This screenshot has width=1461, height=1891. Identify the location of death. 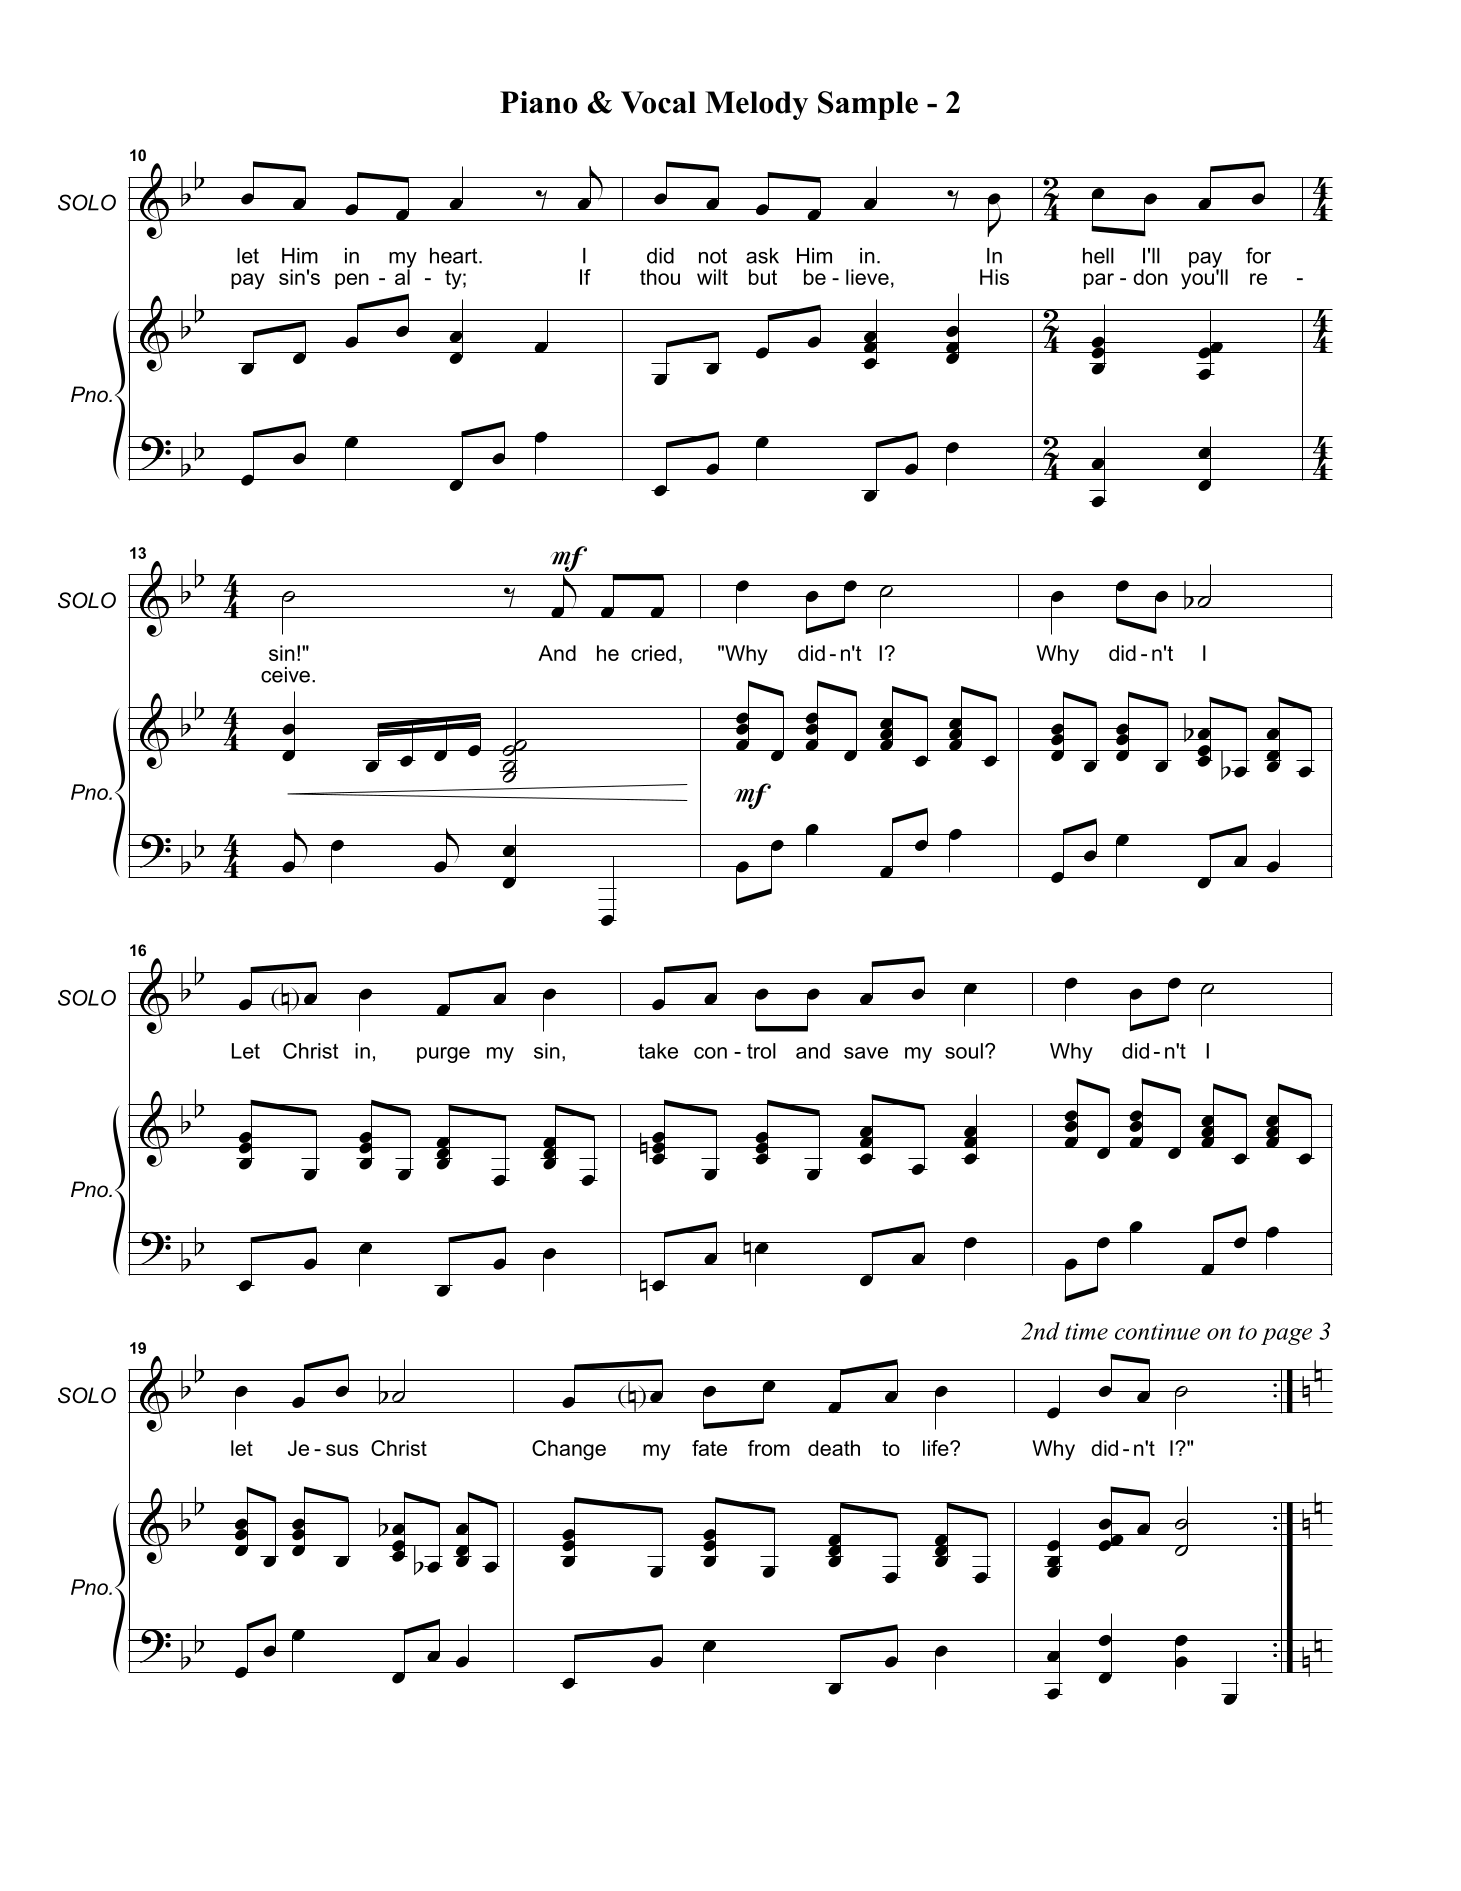
(834, 1448).
